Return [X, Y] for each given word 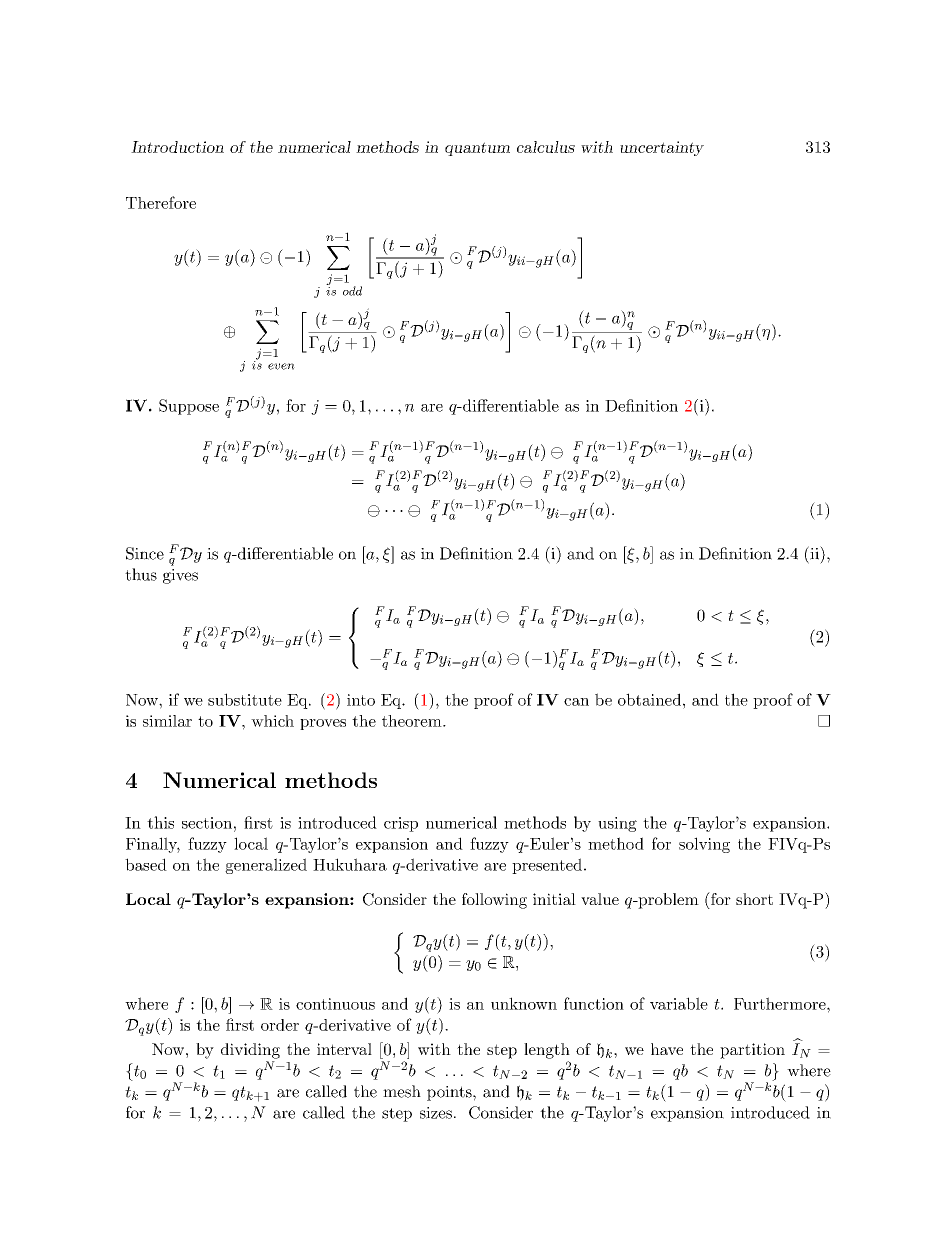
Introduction [177, 147]
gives [180, 576]
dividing [250, 1051]
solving [704, 845]
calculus [546, 147]
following [494, 901]
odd [352, 291]
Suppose [189, 407]
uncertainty [662, 148]
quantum [477, 149]
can [576, 702]
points [450, 1093]
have [667, 1049]
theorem [413, 721]
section [207, 823]
